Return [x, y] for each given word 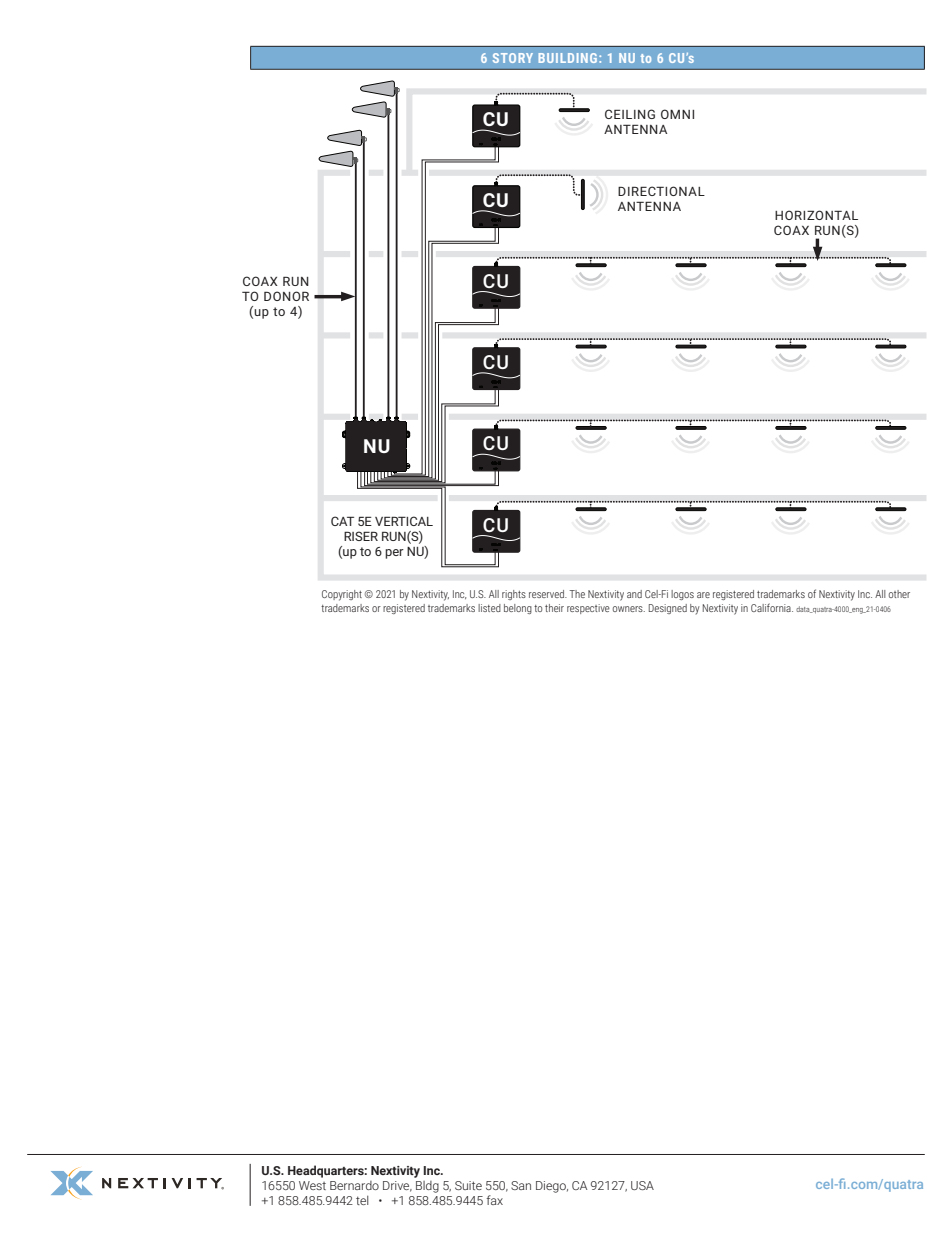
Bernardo [354, 1185]
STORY [513, 58]
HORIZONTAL [816, 215]
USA [642, 1185]
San [521, 1185]
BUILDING [569, 58]
